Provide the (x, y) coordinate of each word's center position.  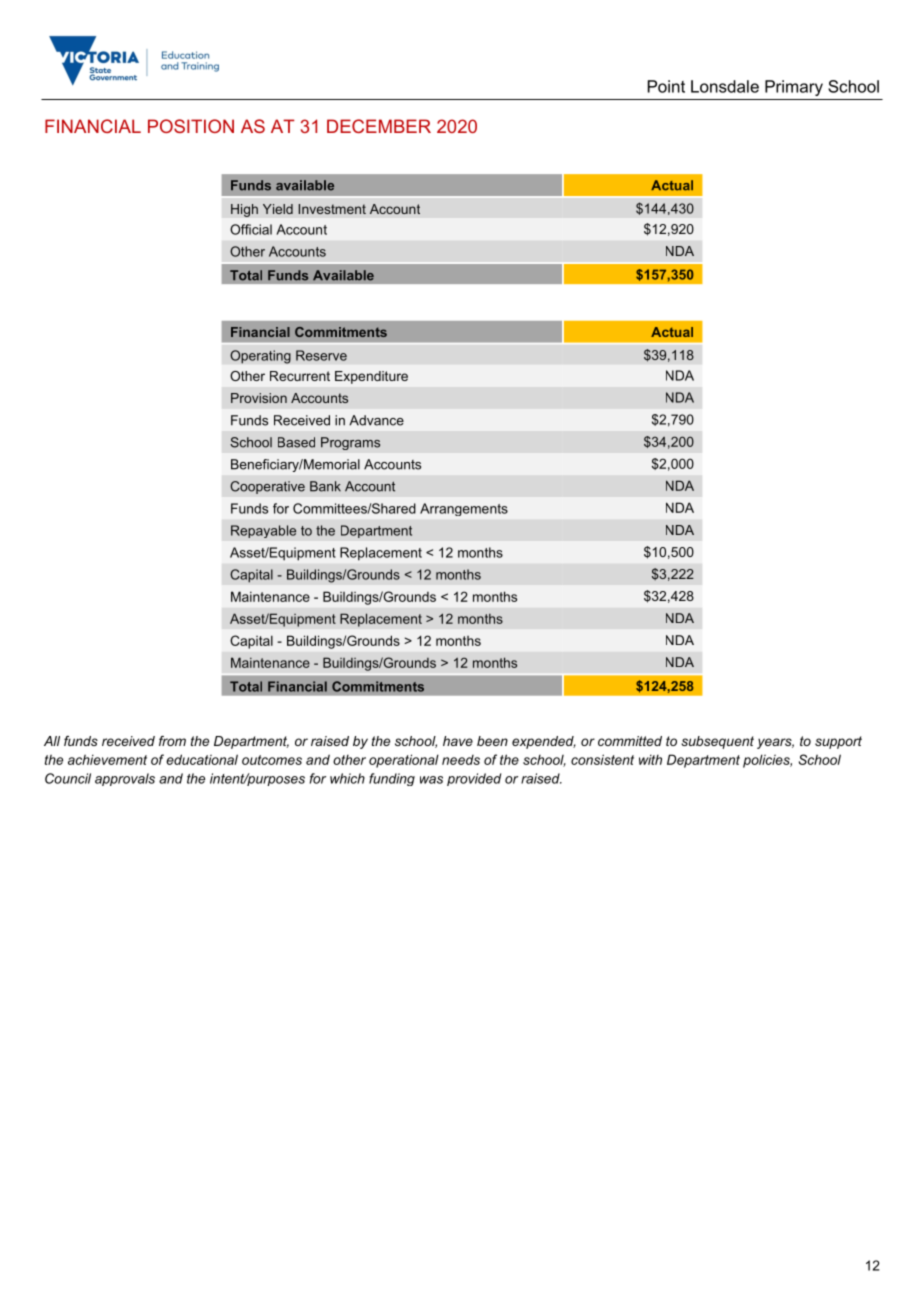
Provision (259, 398)
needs (461, 760)
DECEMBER (379, 126)
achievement (107, 759)
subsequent (717, 742)
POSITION (191, 126)
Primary (794, 88)
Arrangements (464, 509)
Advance (376, 420)
